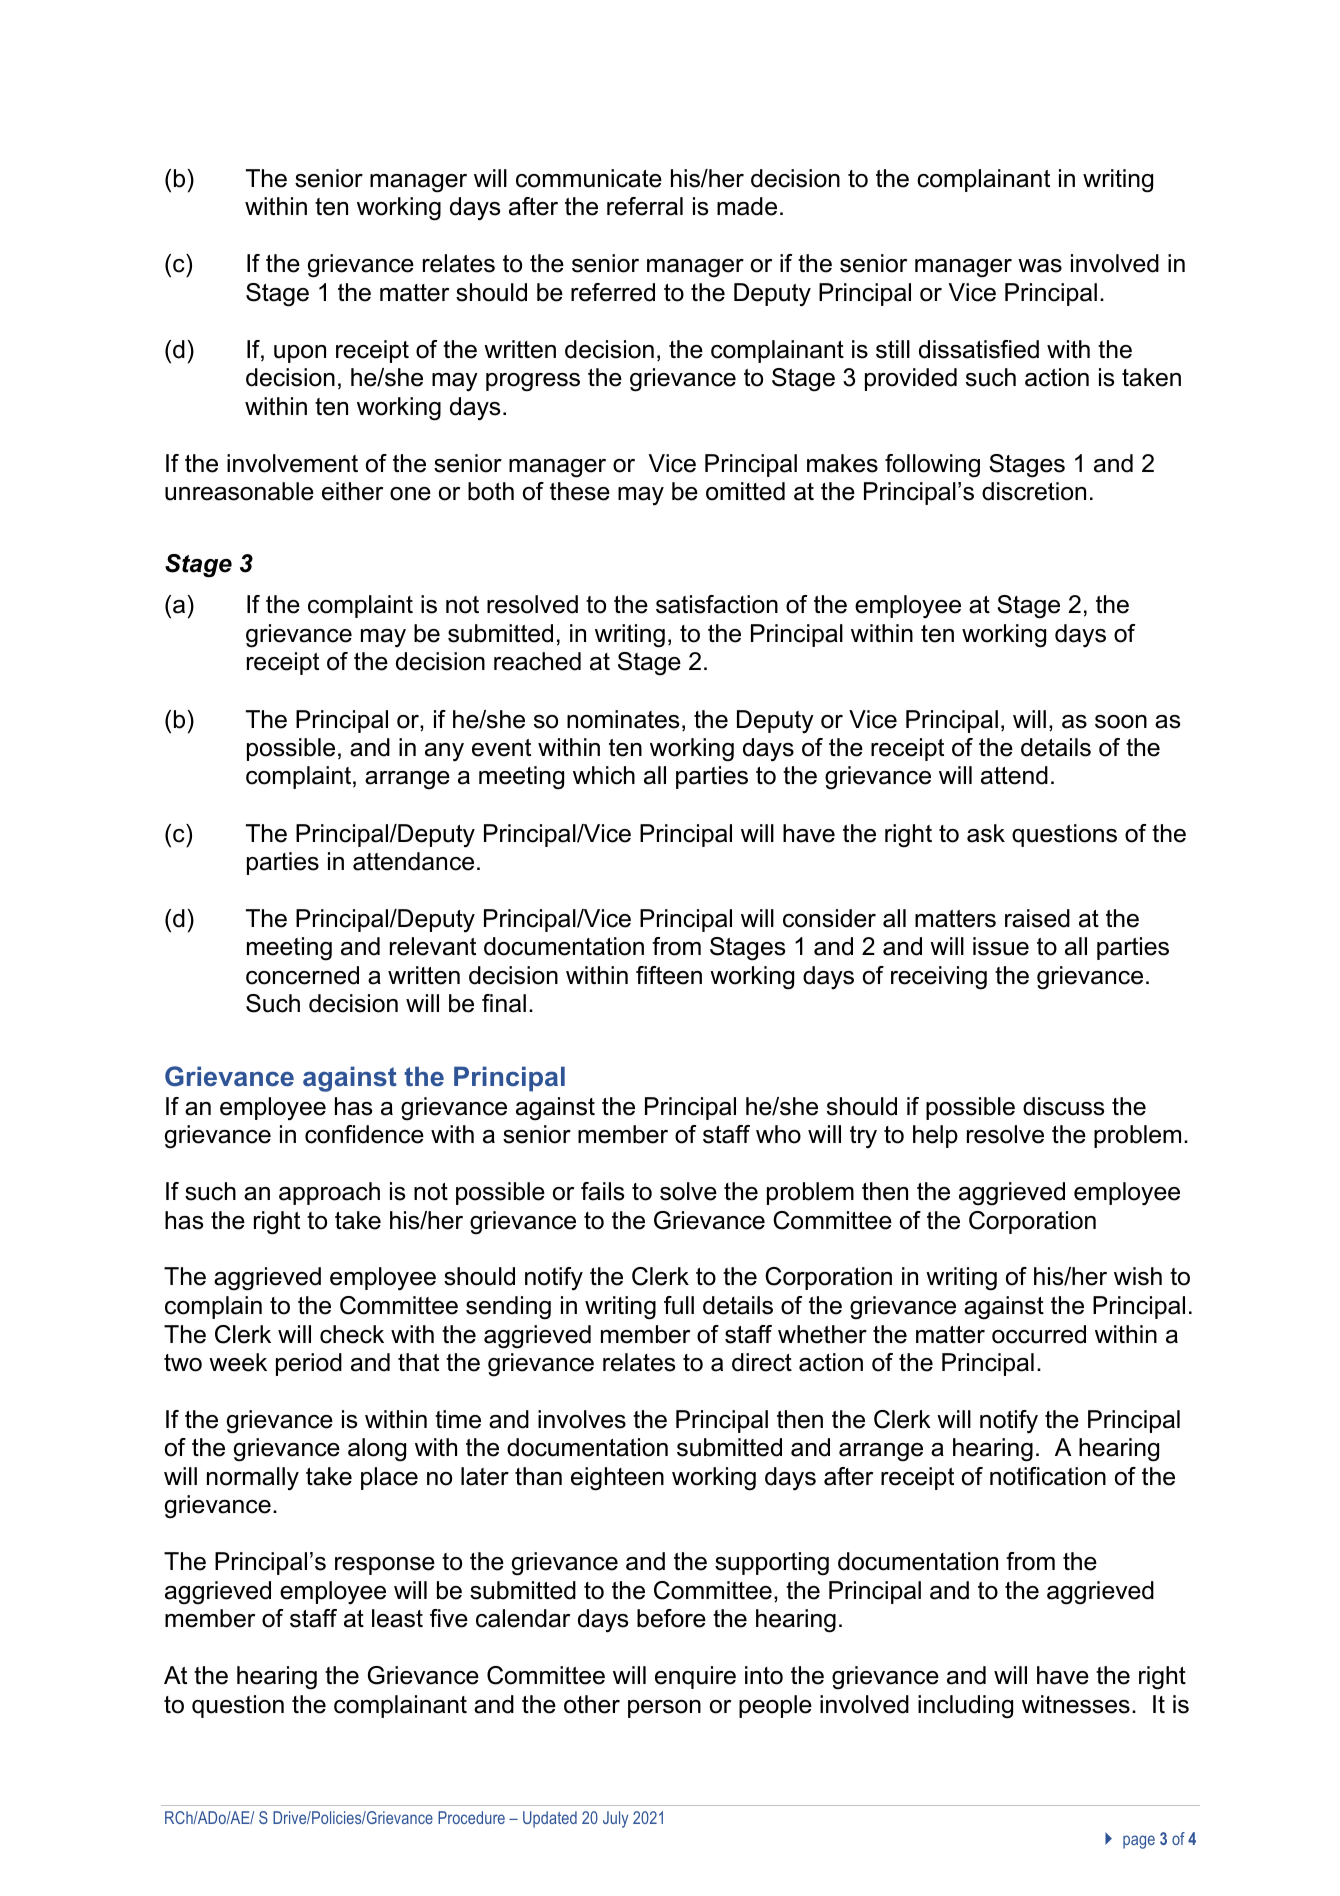 Image resolution: width=1340 pixels, height=1896 pixels. I want to click on involves, so click(582, 1419).
